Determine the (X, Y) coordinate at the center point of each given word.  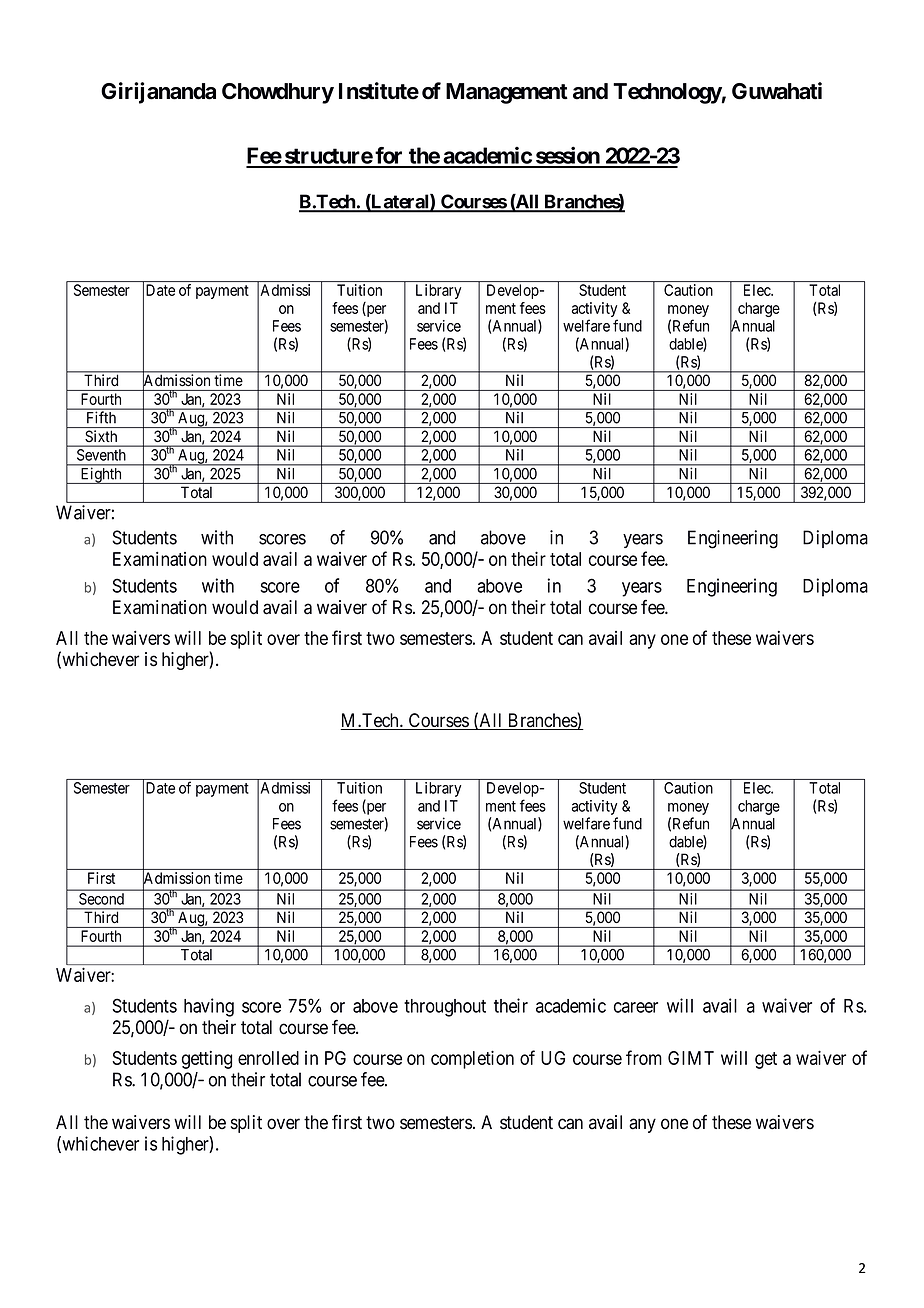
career (636, 1007)
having (209, 1007)
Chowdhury (278, 93)
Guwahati (777, 91)
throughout (445, 1008)
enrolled (268, 1058)
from (644, 1057)
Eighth (101, 476)
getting (207, 1060)
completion (472, 1059)
